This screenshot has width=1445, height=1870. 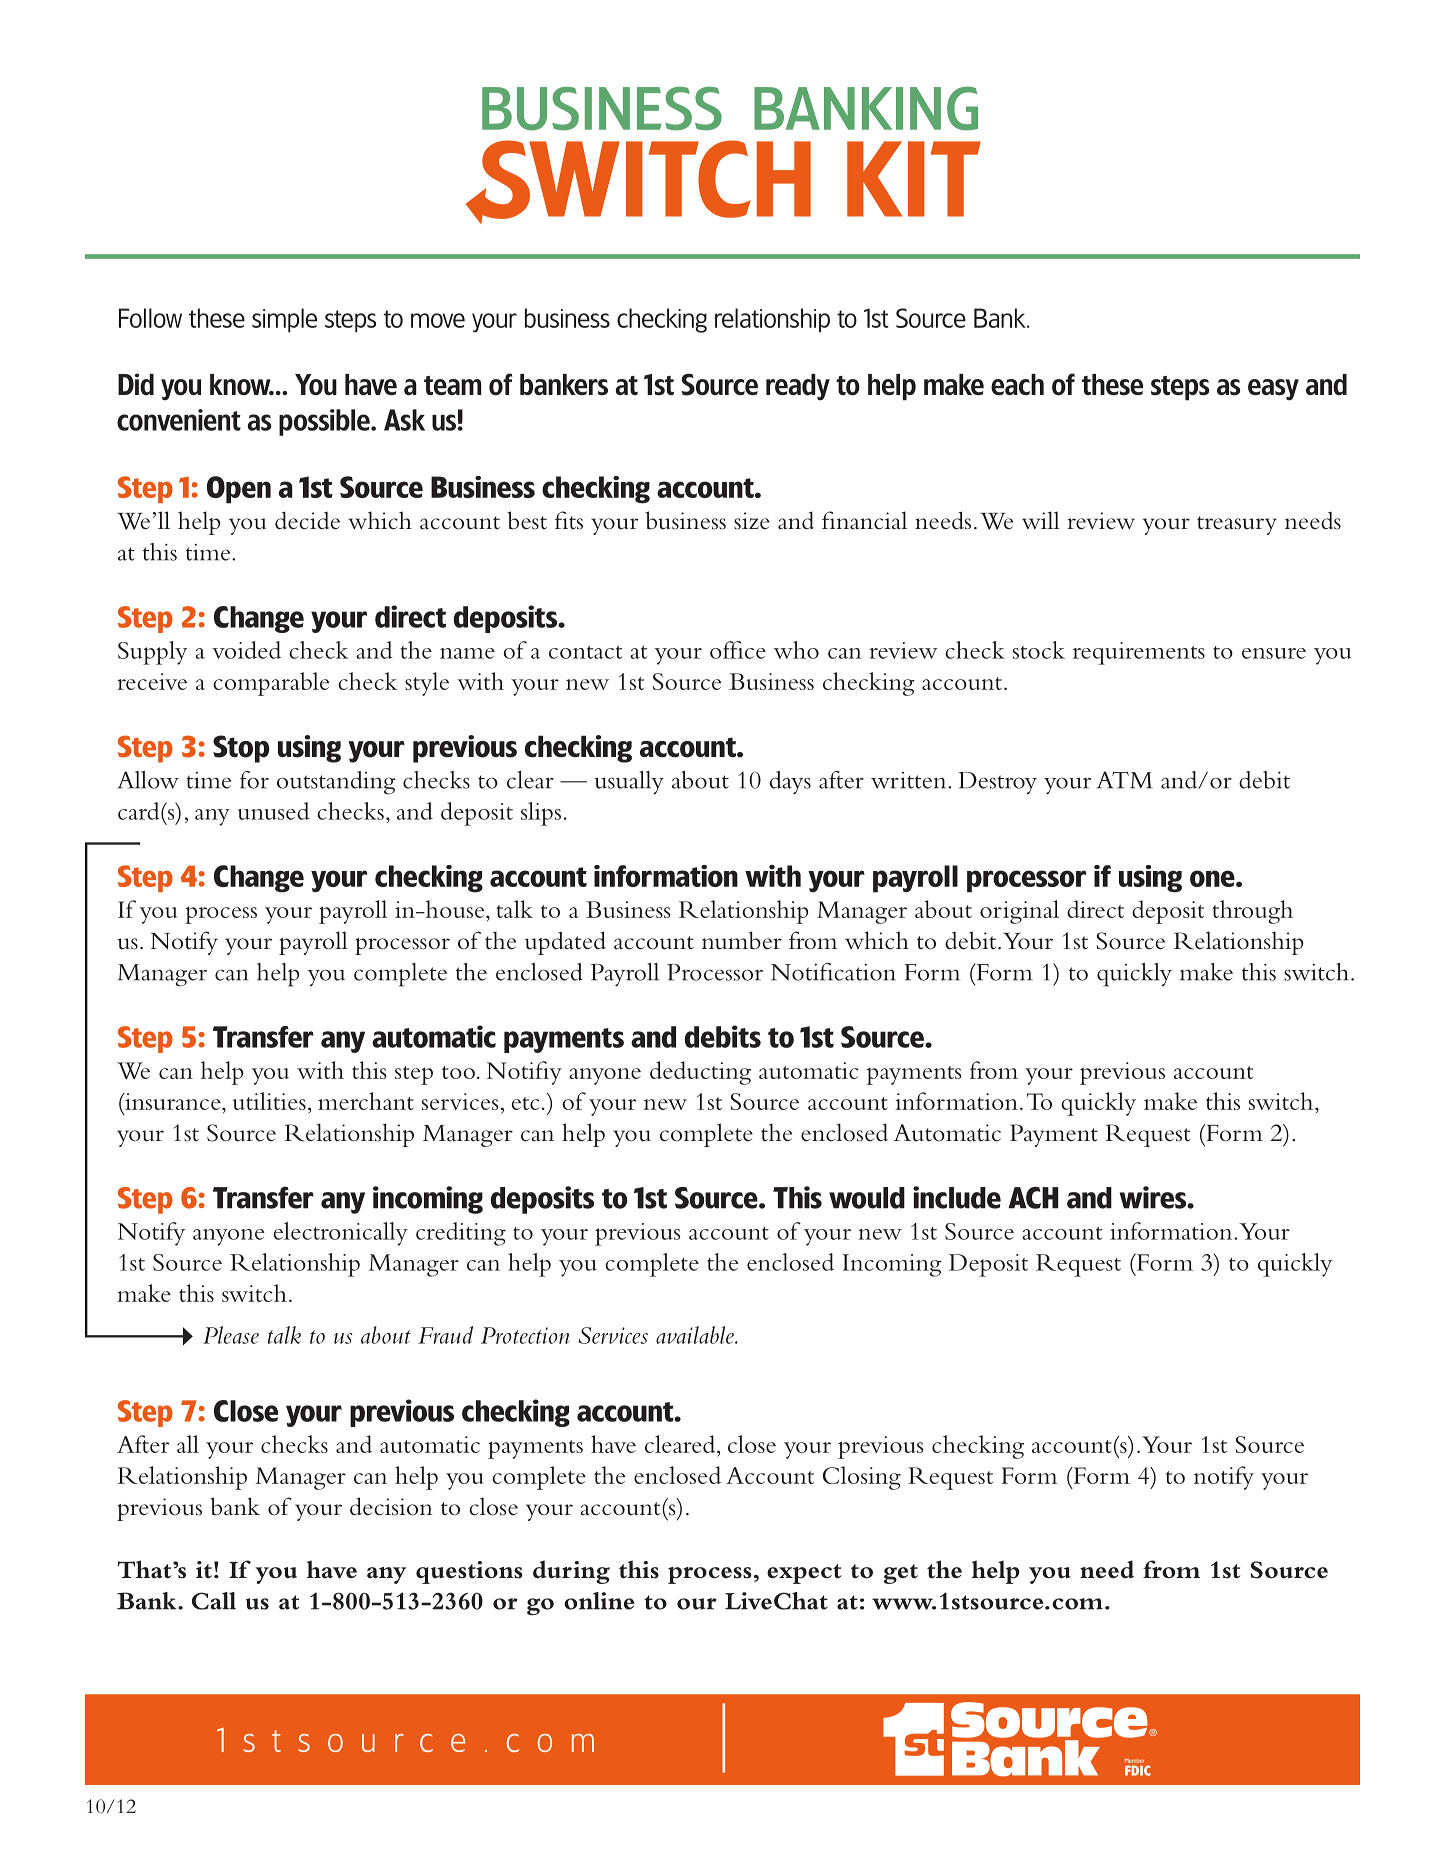 What do you see at coordinates (1252, 912) in the screenshot?
I see `through` at bounding box center [1252, 912].
